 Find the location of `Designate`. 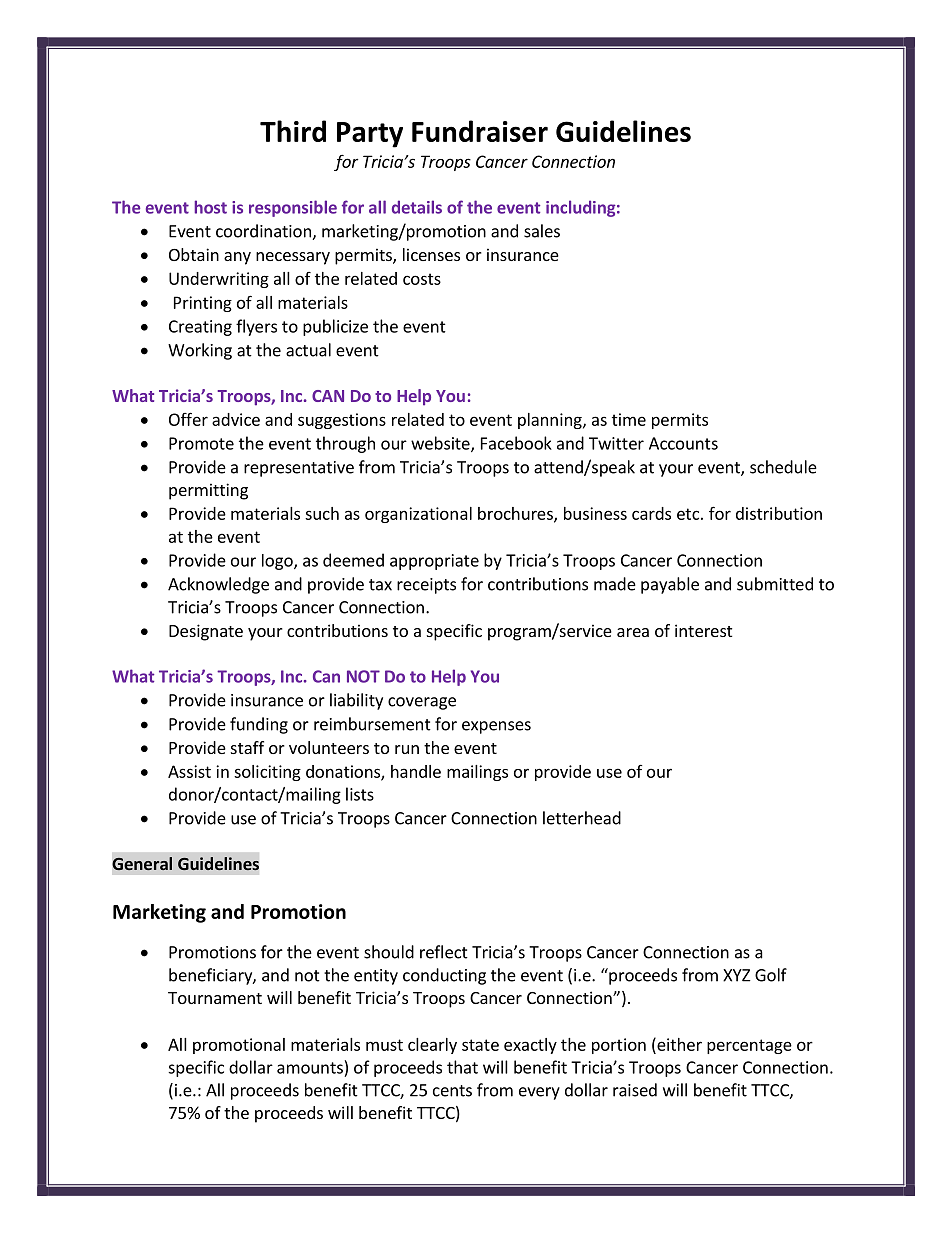

Designate is located at coordinates (206, 632).
